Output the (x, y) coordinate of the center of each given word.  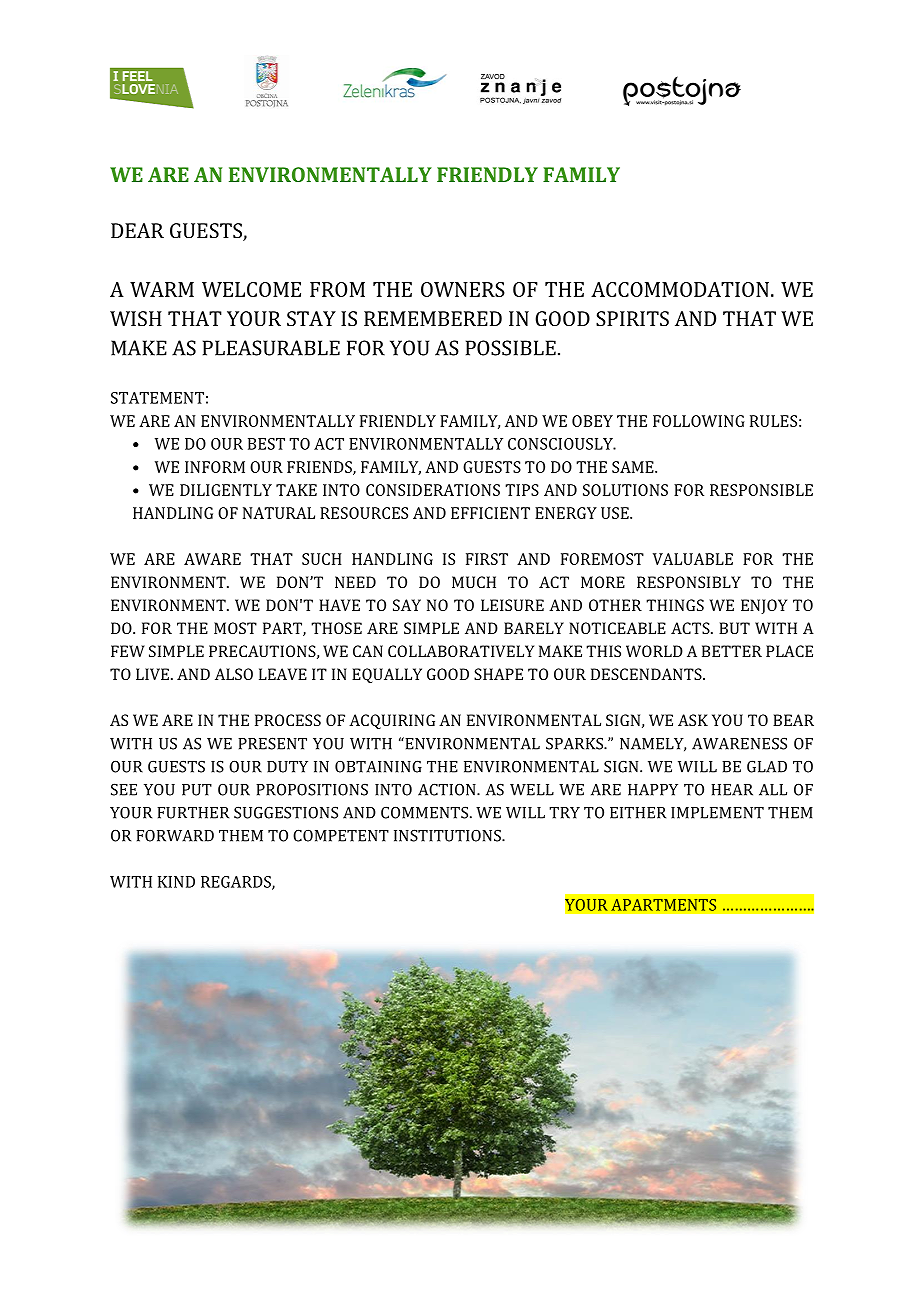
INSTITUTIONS (448, 835)
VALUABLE (693, 559)
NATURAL (279, 513)
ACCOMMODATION (680, 289)
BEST (266, 444)
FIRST (487, 559)
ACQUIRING (392, 721)
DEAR (137, 230)
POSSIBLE (511, 348)
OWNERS (463, 289)
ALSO (234, 674)
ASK (693, 720)
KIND (176, 882)
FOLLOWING (699, 421)
